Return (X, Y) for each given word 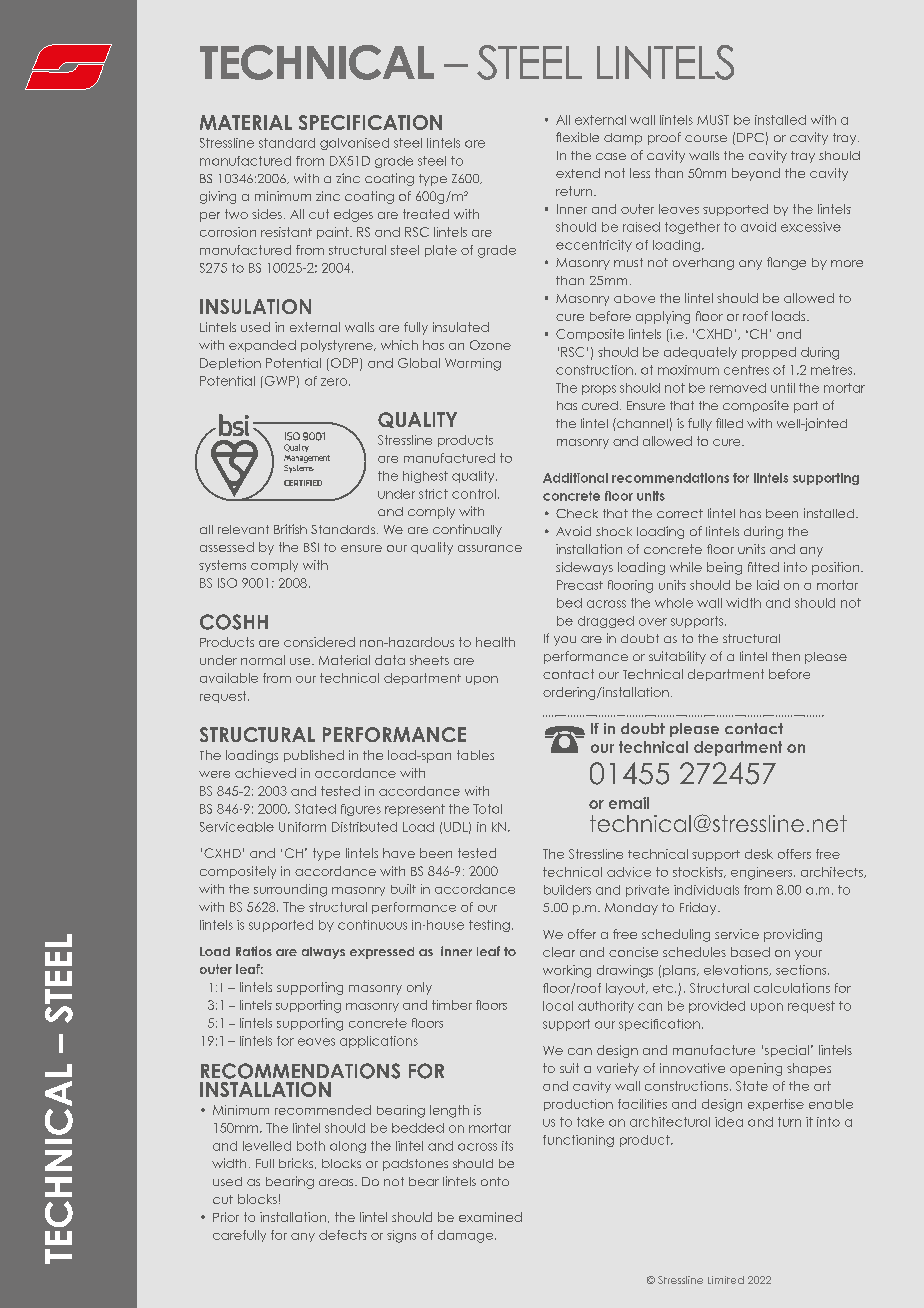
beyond (756, 174)
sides (267, 214)
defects (343, 1235)
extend (578, 173)
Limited (726, 1280)
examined (490, 1217)
